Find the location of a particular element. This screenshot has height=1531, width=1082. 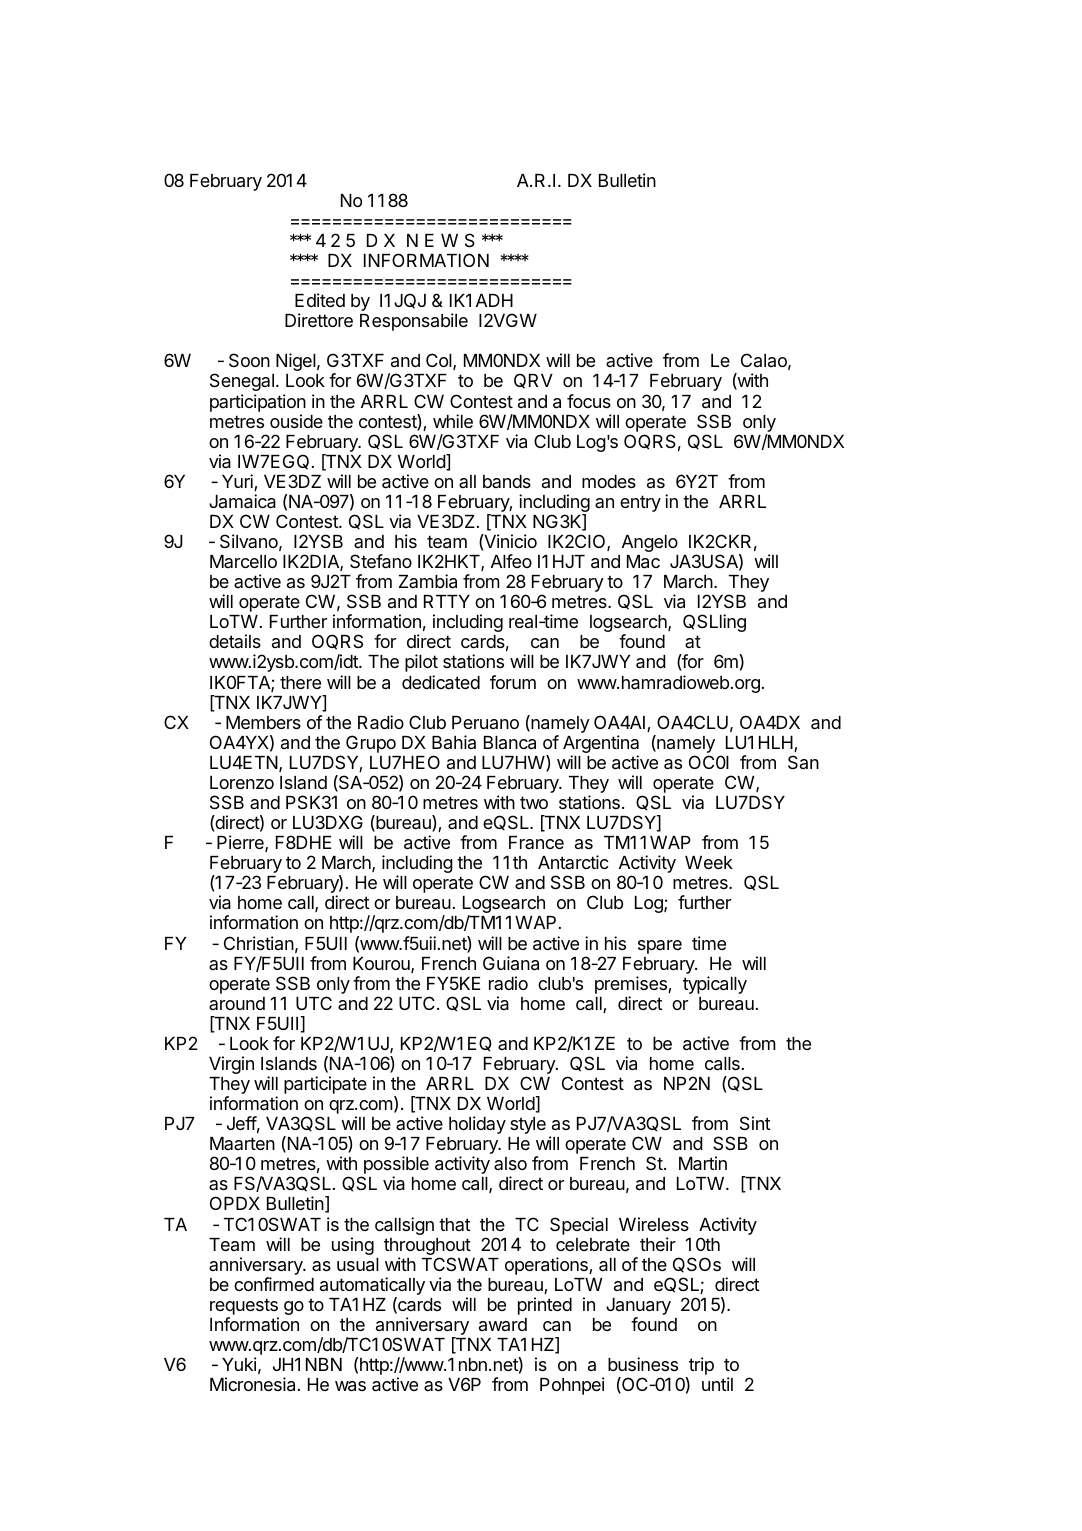

Micronesia is located at coordinates (252, 1384).
